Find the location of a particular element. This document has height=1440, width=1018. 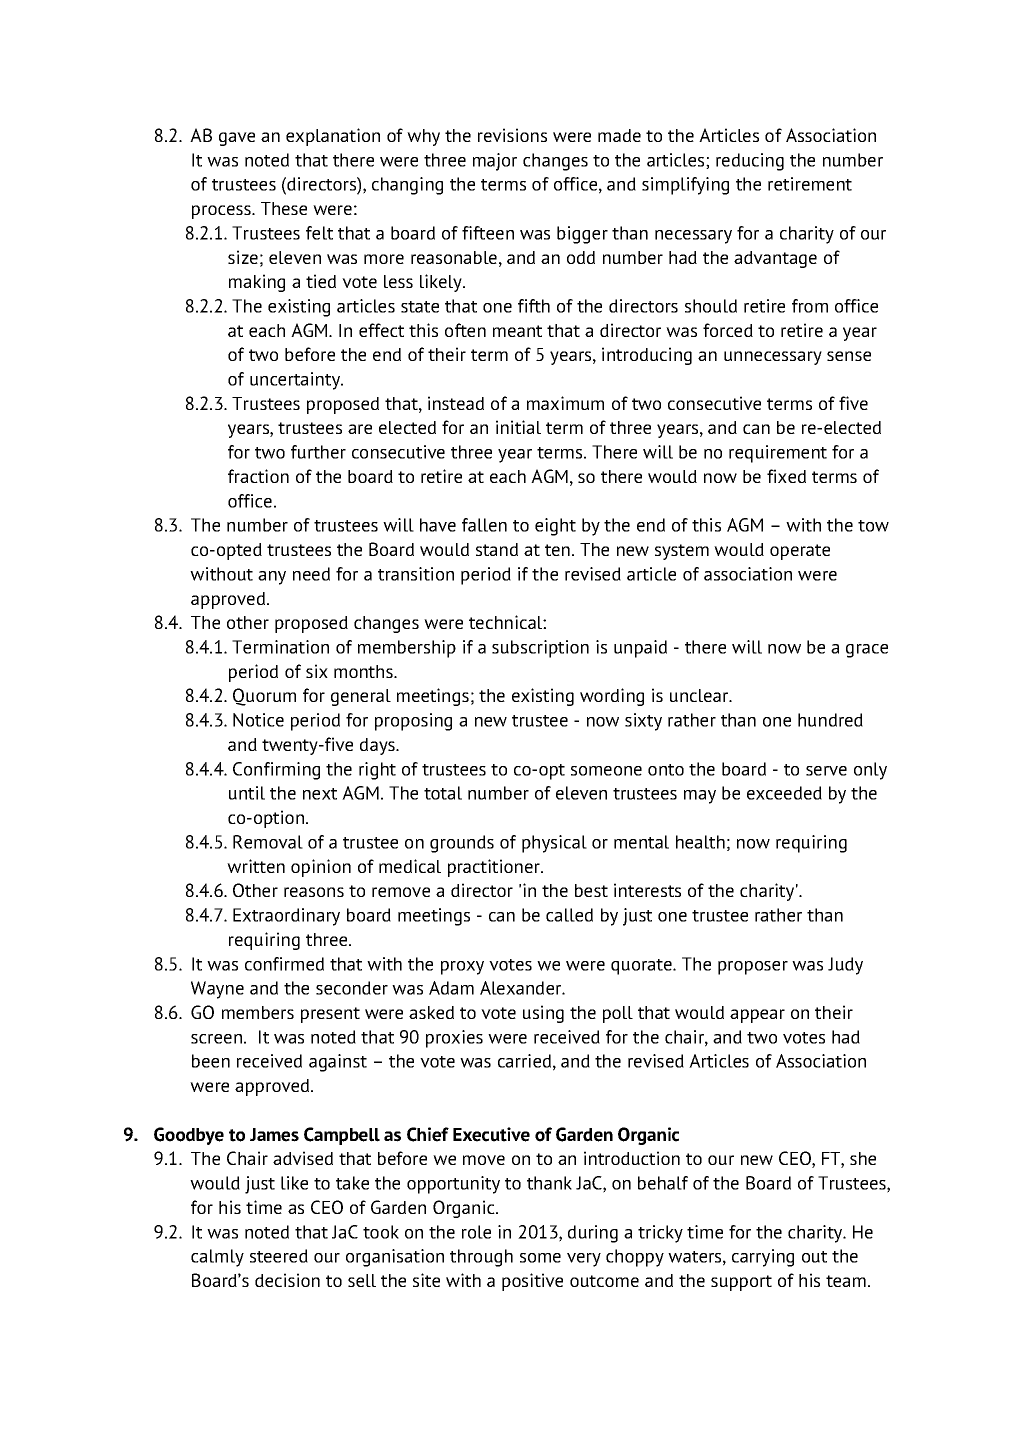

positive is located at coordinates (532, 1282).
